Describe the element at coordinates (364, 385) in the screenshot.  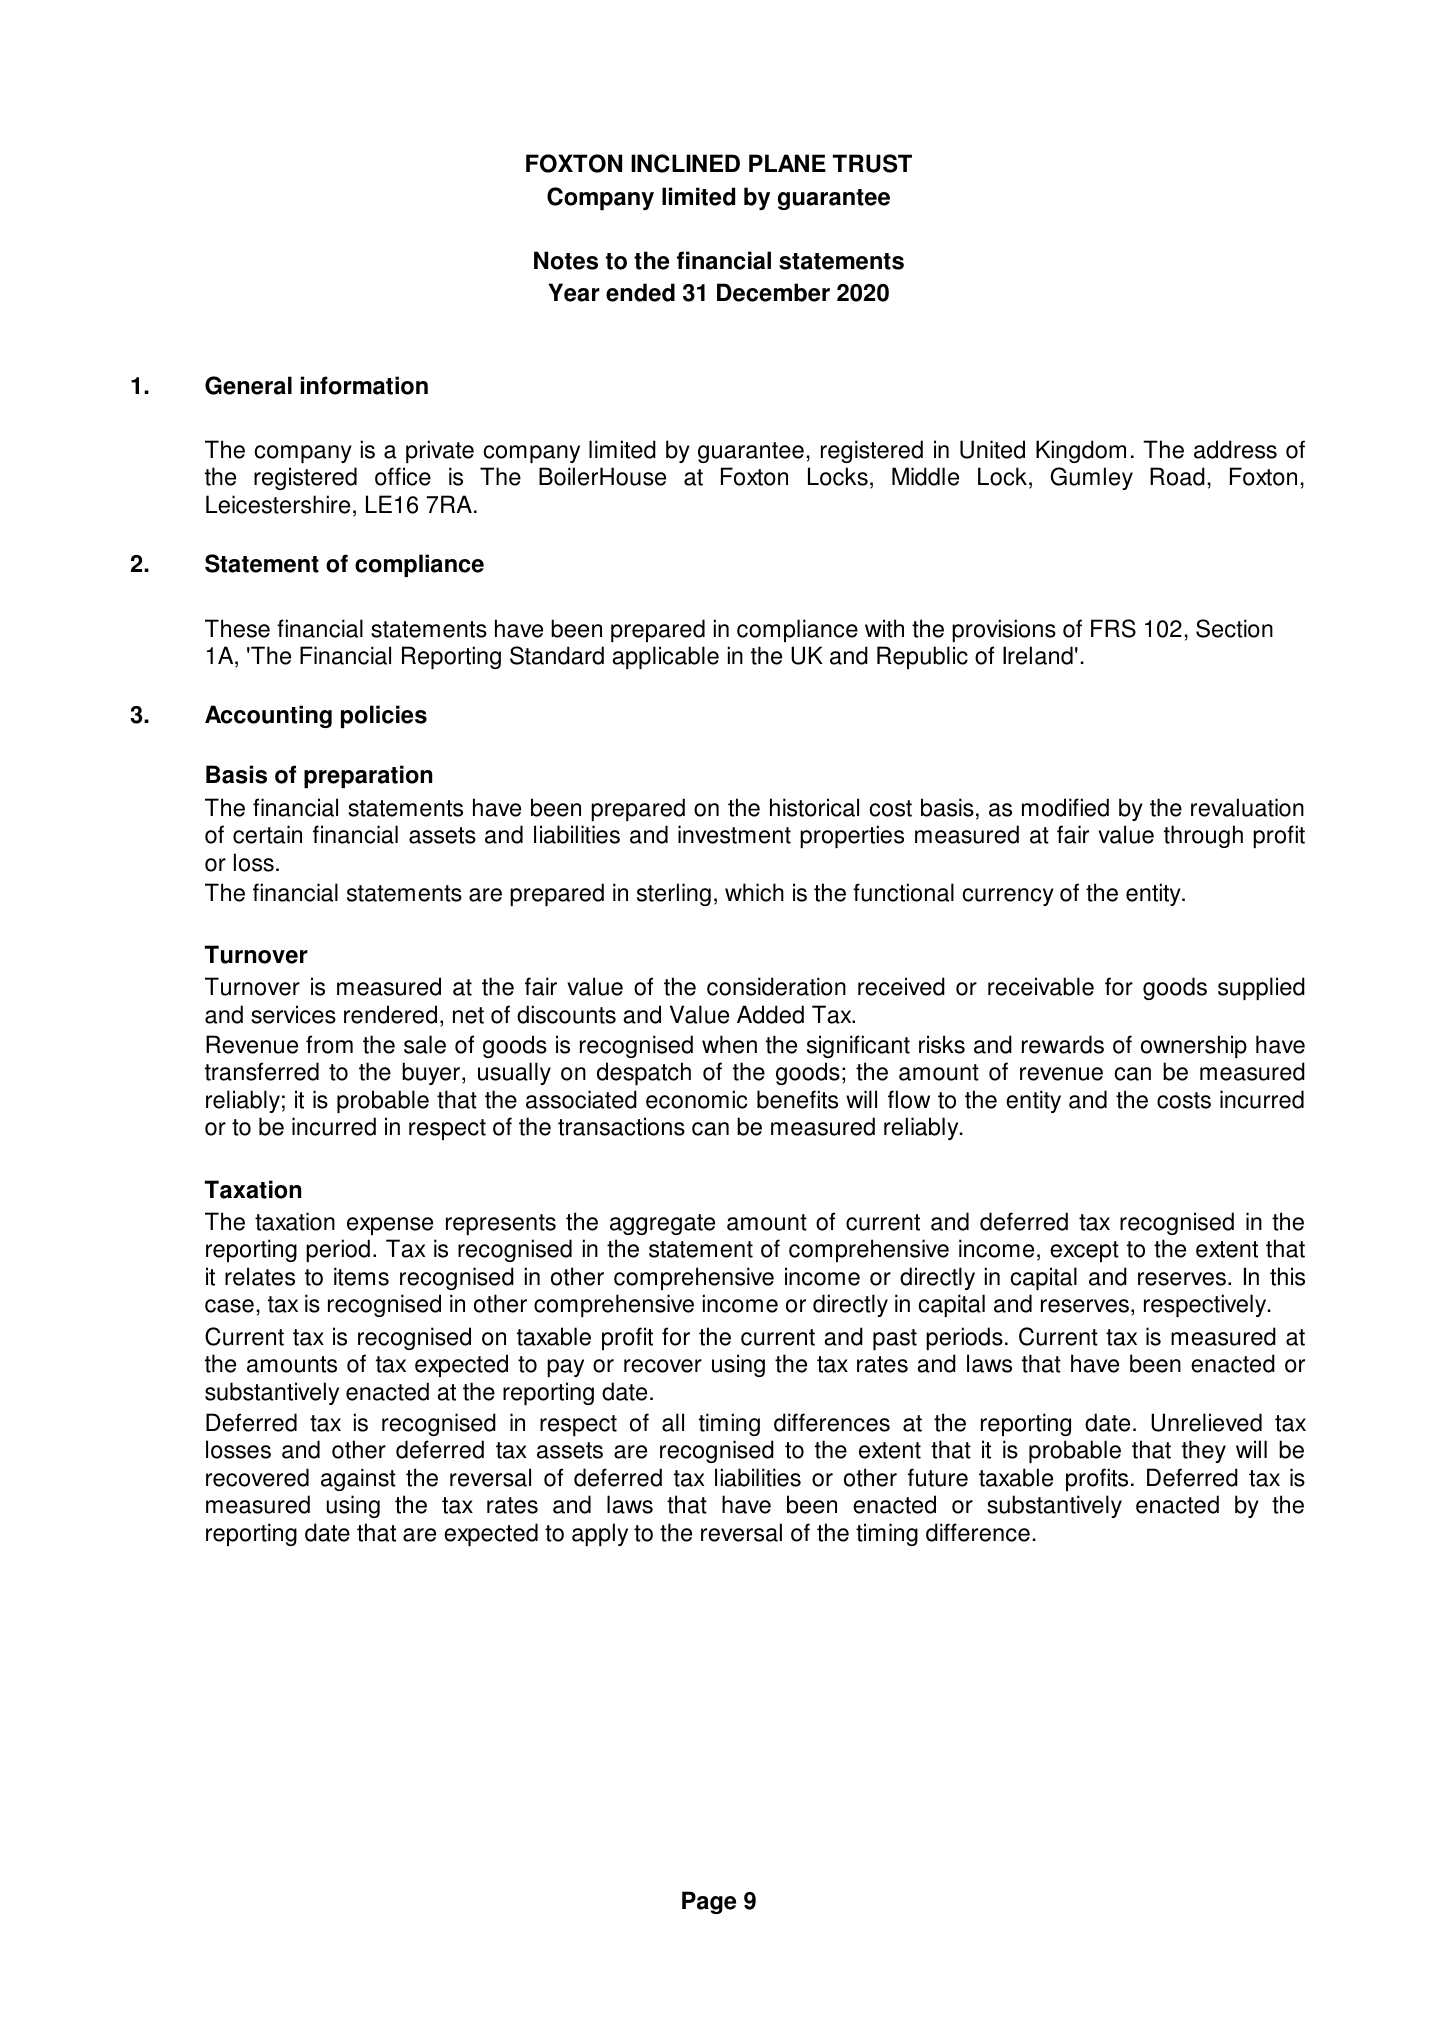
I see `information` at that location.
